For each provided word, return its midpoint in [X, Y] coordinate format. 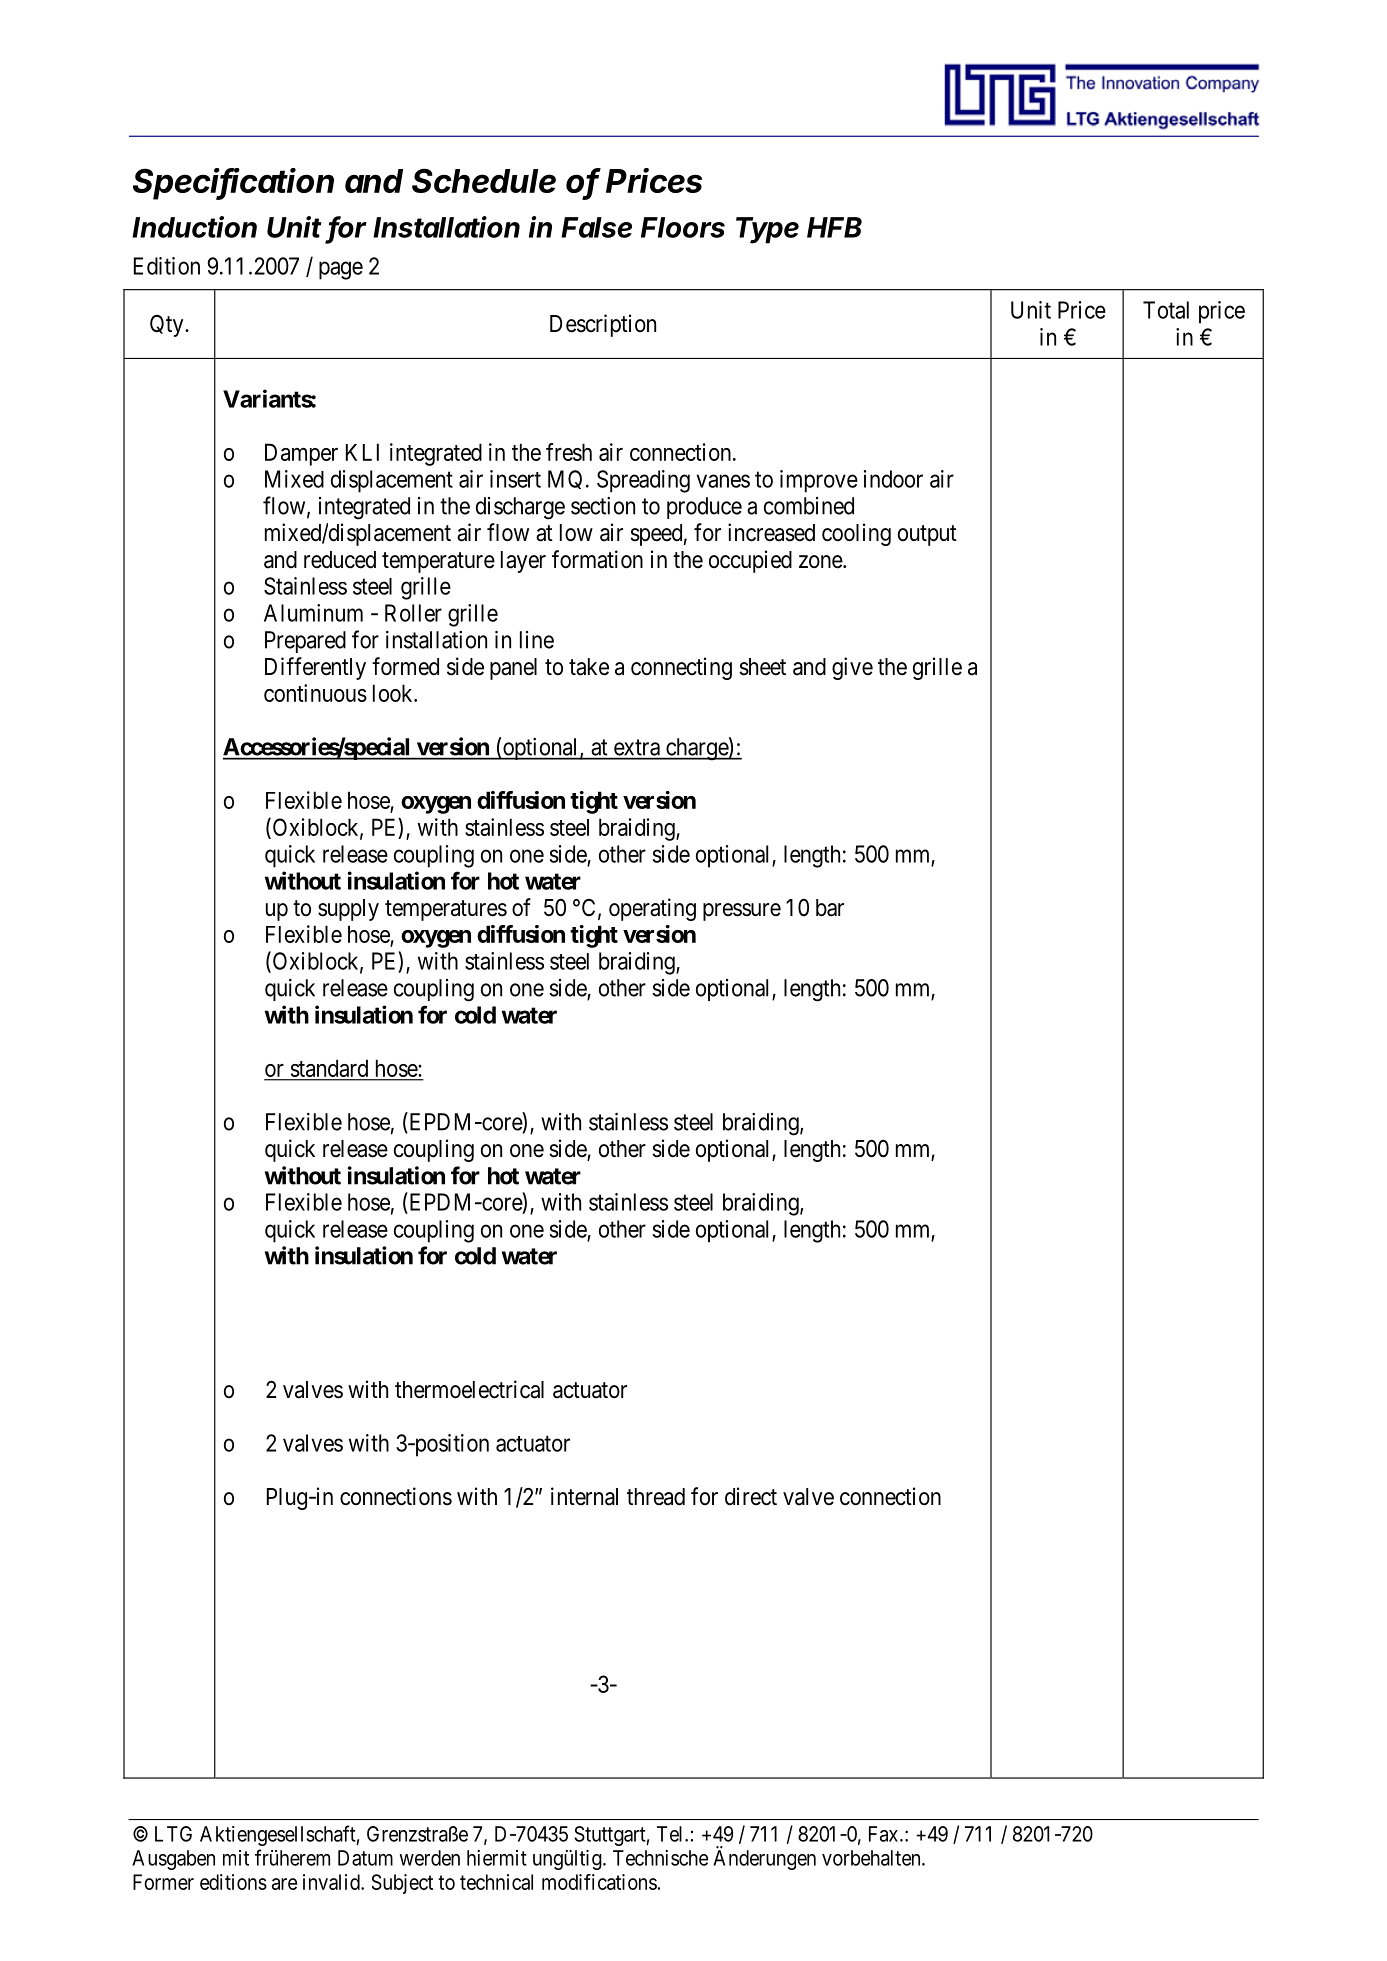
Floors [683, 227]
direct [751, 1496]
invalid [332, 1882]
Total [1166, 310]
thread [656, 1497]
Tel [671, 1834]
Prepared [305, 642]
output [927, 535]
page [341, 270]
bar [830, 908]
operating [652, 909]
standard [329, 1068]
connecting [681, 668]
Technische [660, 1858]
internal [584, 1496]
